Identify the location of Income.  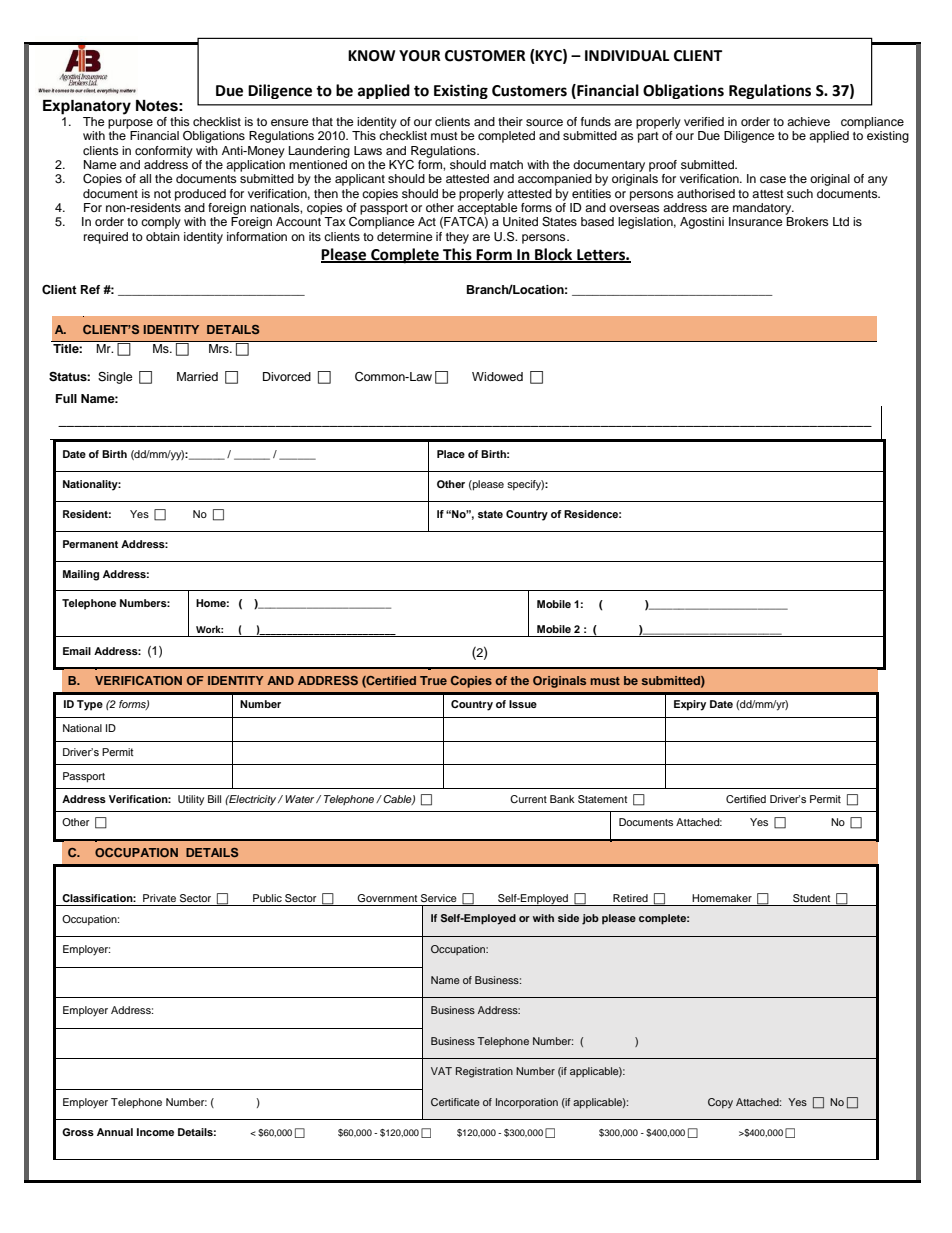
(155, 1132).
